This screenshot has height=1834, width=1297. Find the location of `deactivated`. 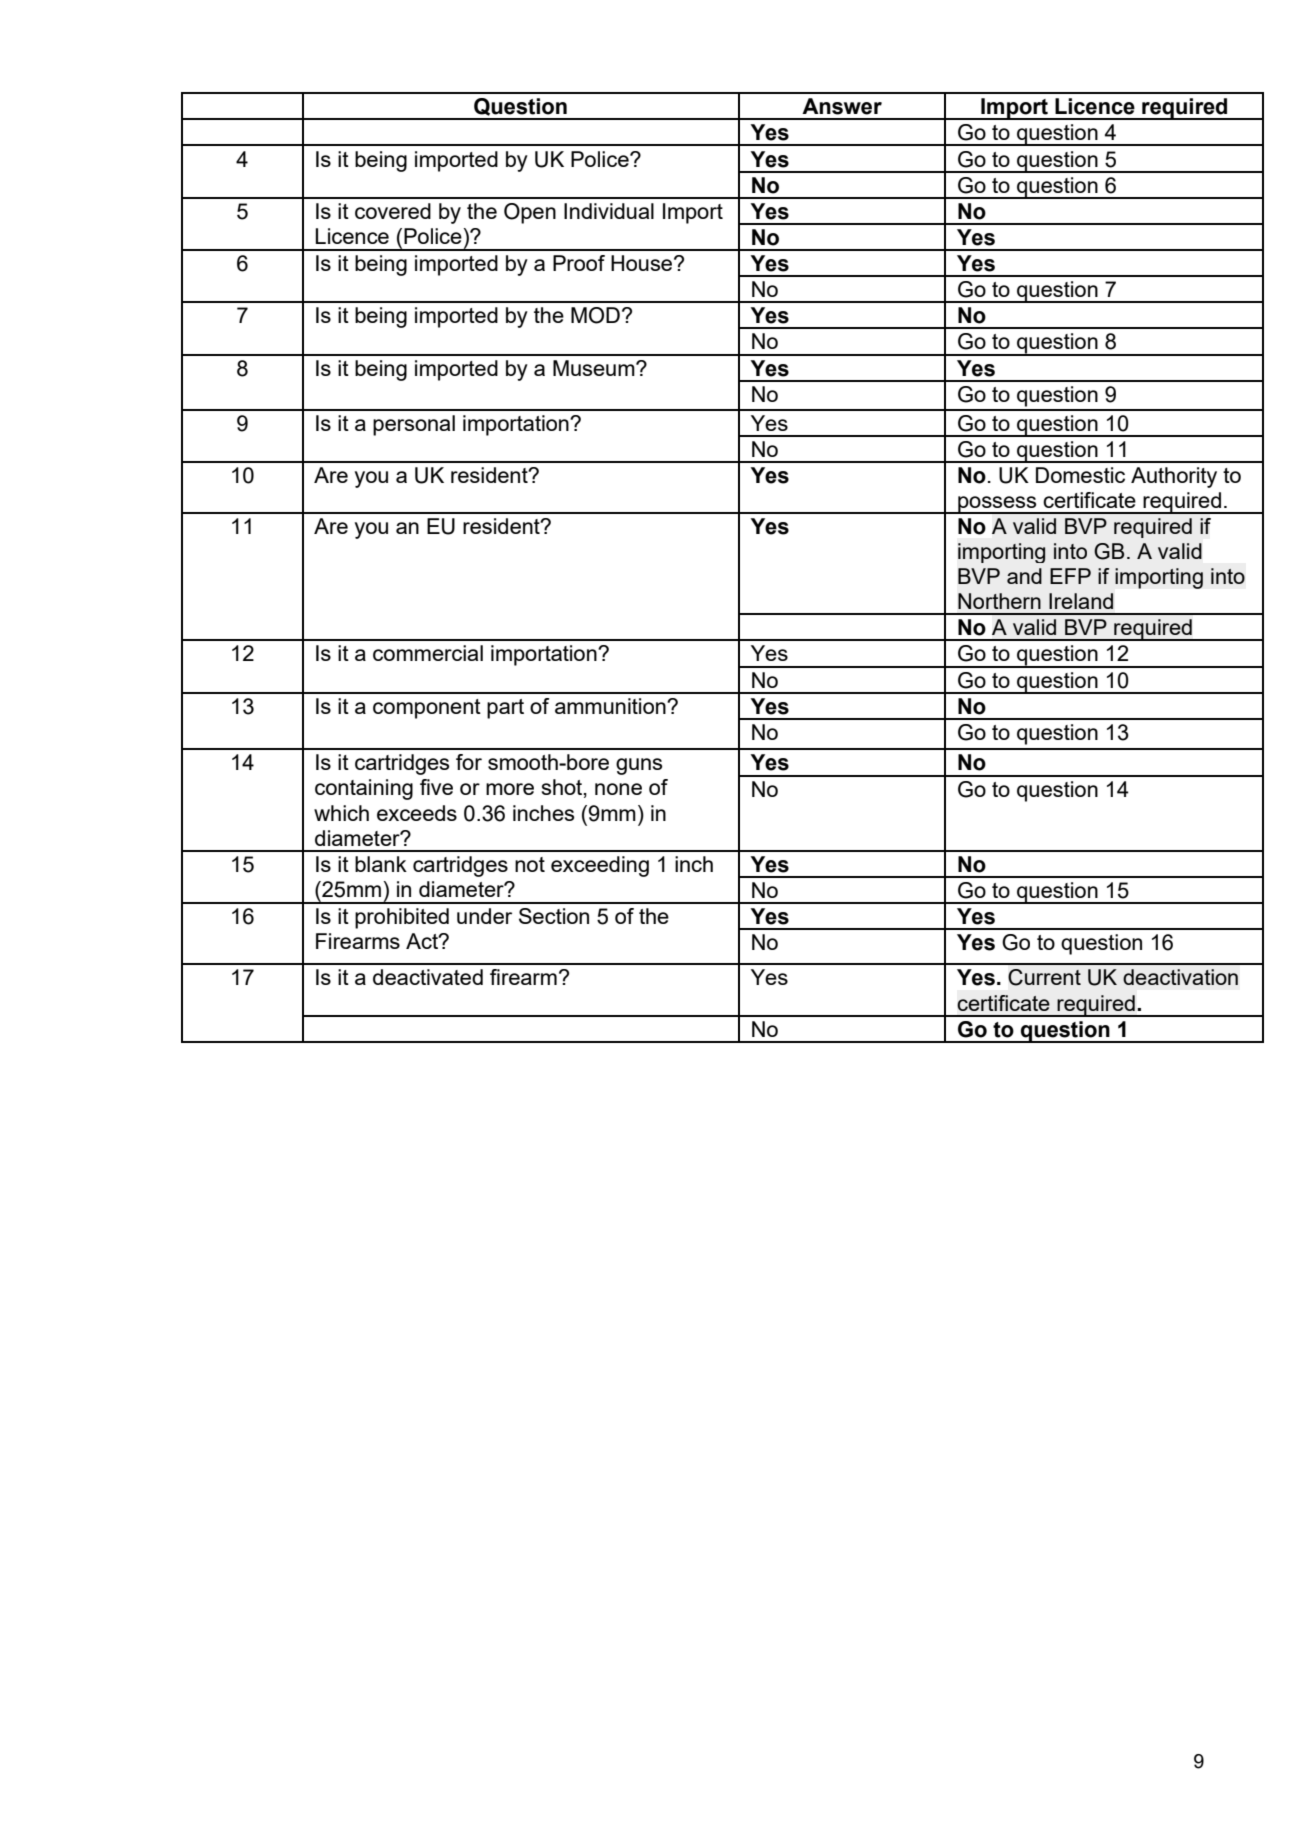

deactivated is located at coordinates (428, 977).
